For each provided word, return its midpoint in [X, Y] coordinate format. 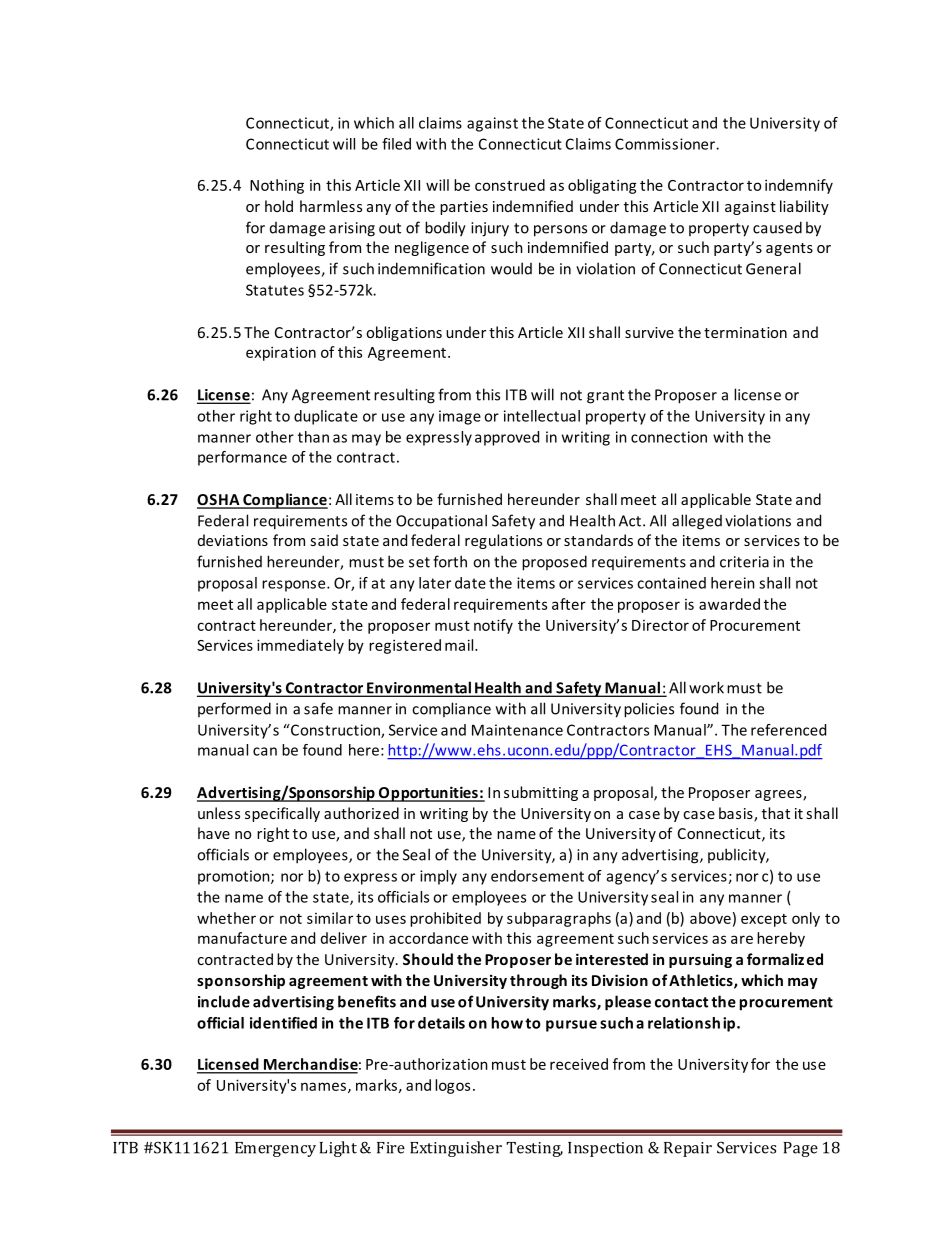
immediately [300, 646]
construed [510, 185]
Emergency [275, 1149]
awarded [729, 604]
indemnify [799, 186]
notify [493, 626]
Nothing [277, 186]
